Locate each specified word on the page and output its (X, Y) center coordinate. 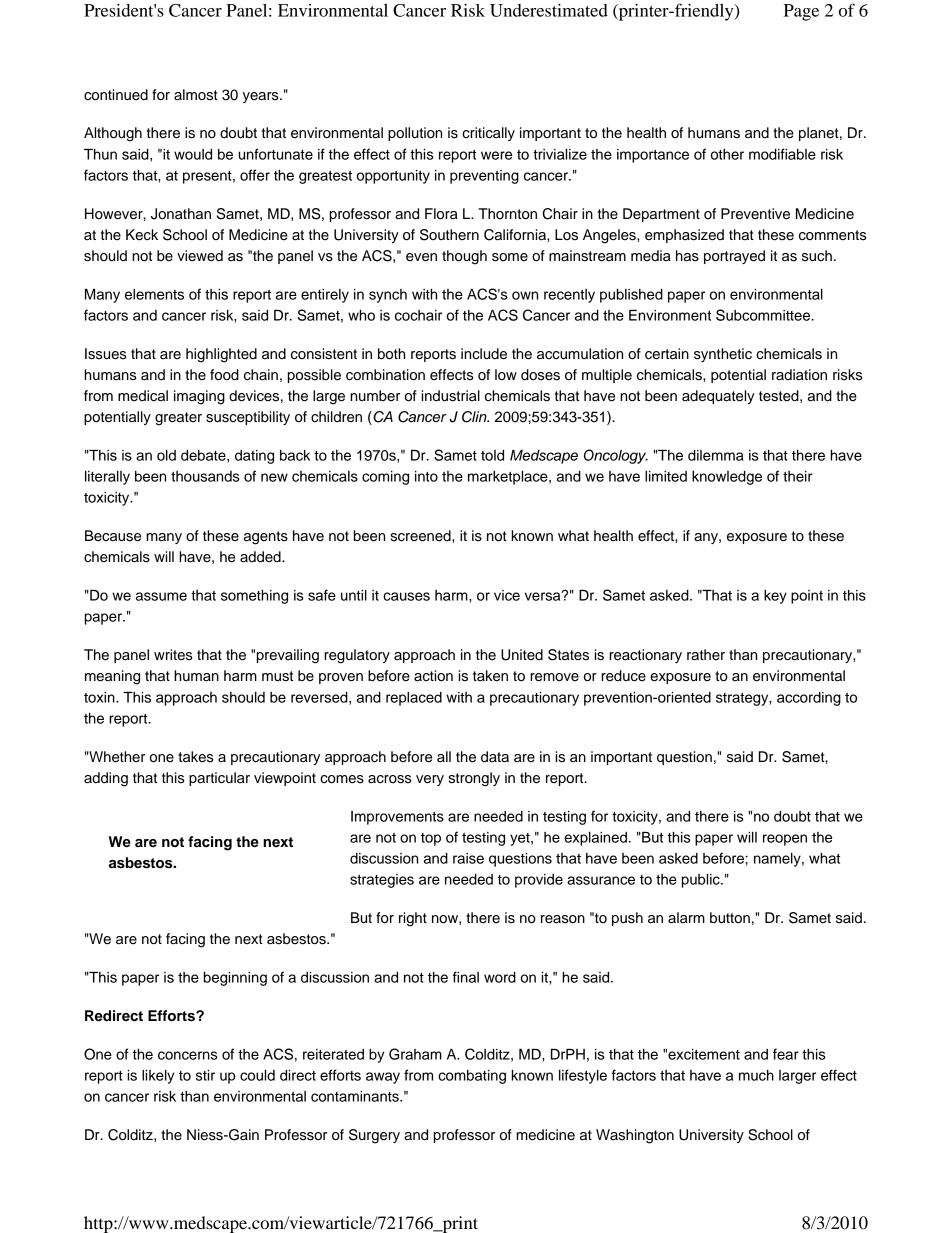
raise (468, 858)
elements (154, 294)
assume (161, 596)
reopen (785, 840)
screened (422, 536)
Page (801, 12)
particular (219, 779)
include (484, 354)
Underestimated (549, 10)
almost (196, 95)
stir (205, 1075)
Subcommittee (764, 315)
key (775, 597)
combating (472, 1077)
